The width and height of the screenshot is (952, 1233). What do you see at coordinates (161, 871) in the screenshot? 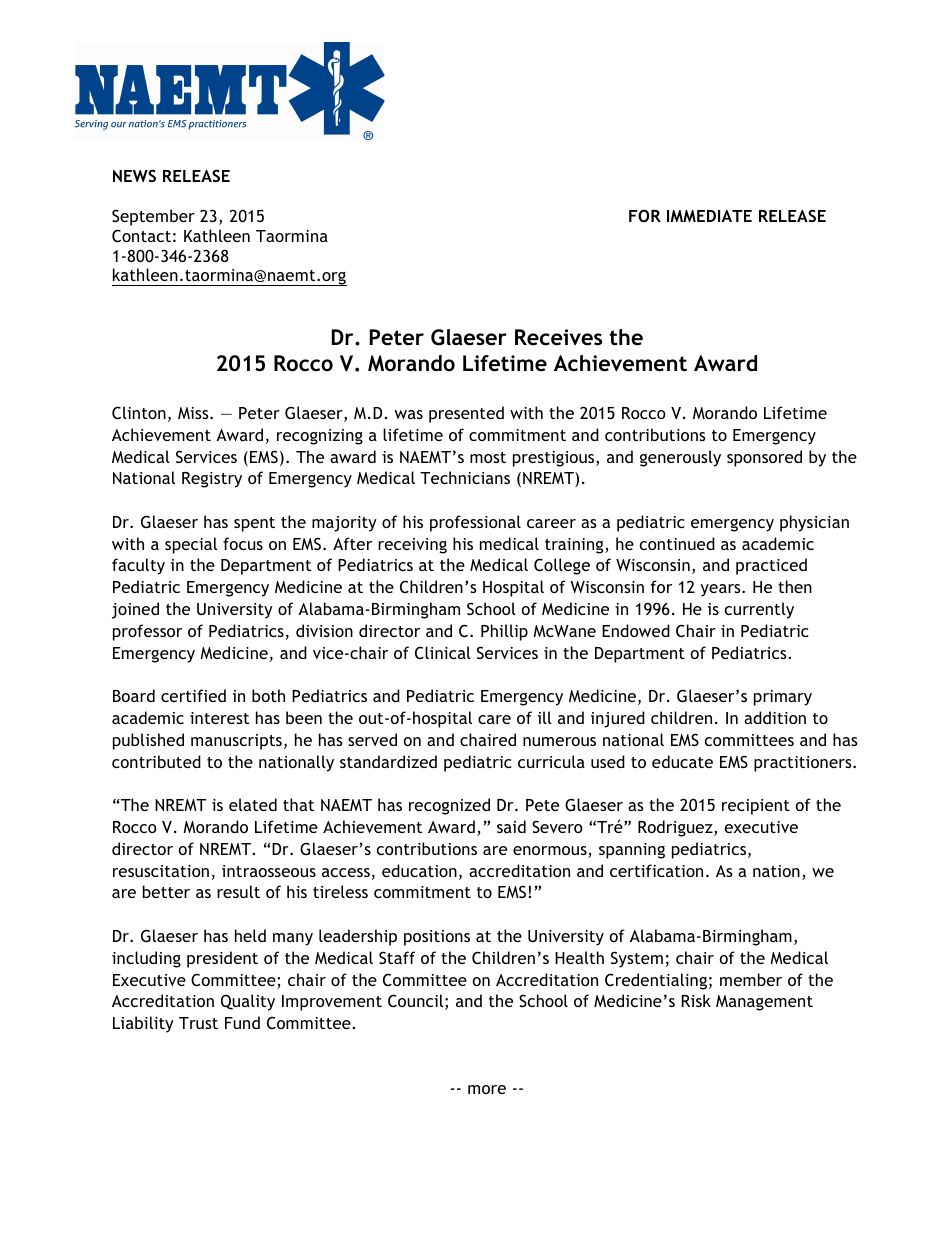
I see `resuscitation` at bounding box center [161, 871].
